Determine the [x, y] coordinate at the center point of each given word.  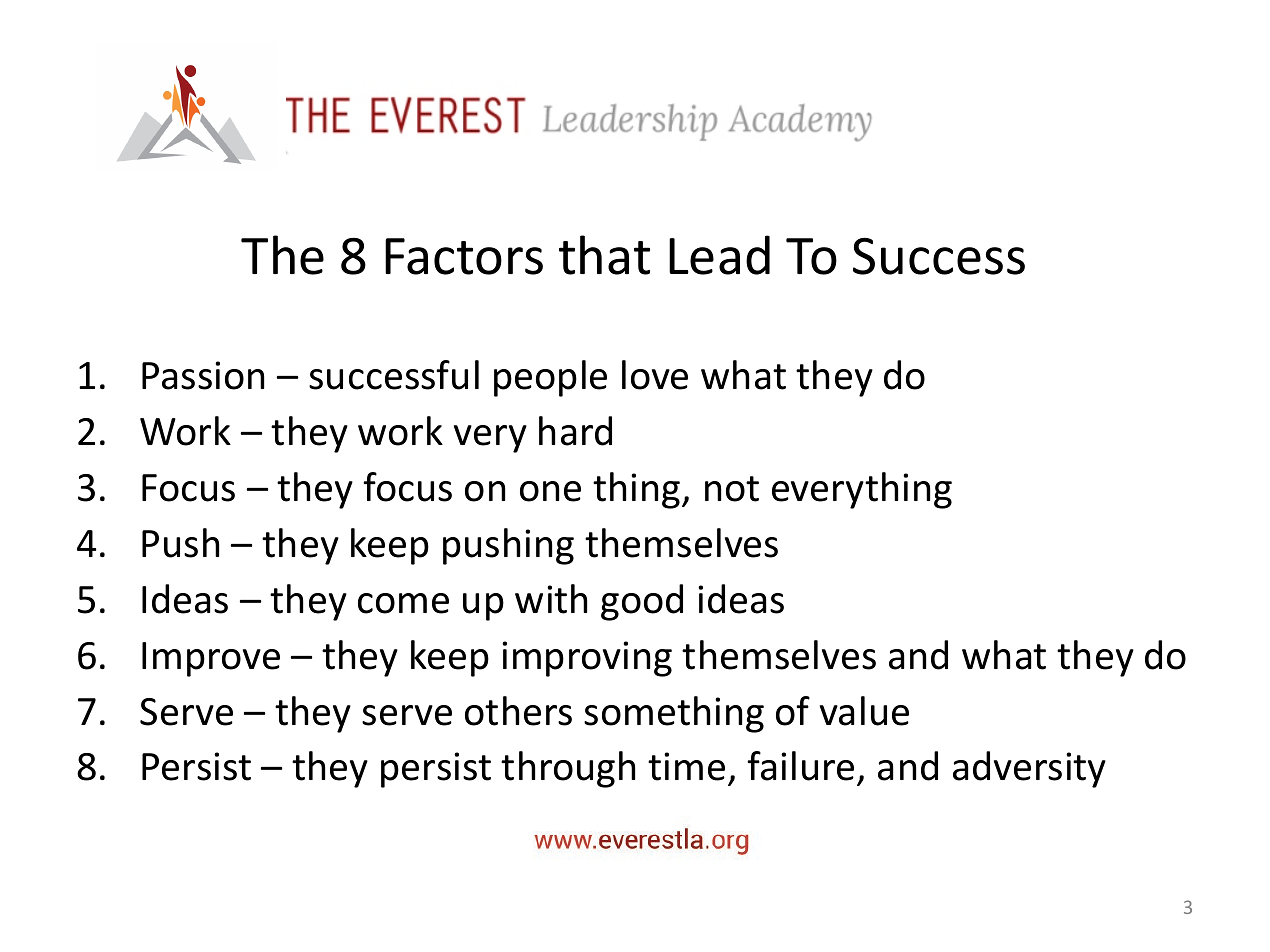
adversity [1029, 769]
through [568, 769]
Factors [464, 256]
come [403, 603]
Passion [203, 375]
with [551, 599]
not [732, 489]
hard [575, 431]
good [642, 602]
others [518, 711]
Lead [719, 255]
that [604, 255]
